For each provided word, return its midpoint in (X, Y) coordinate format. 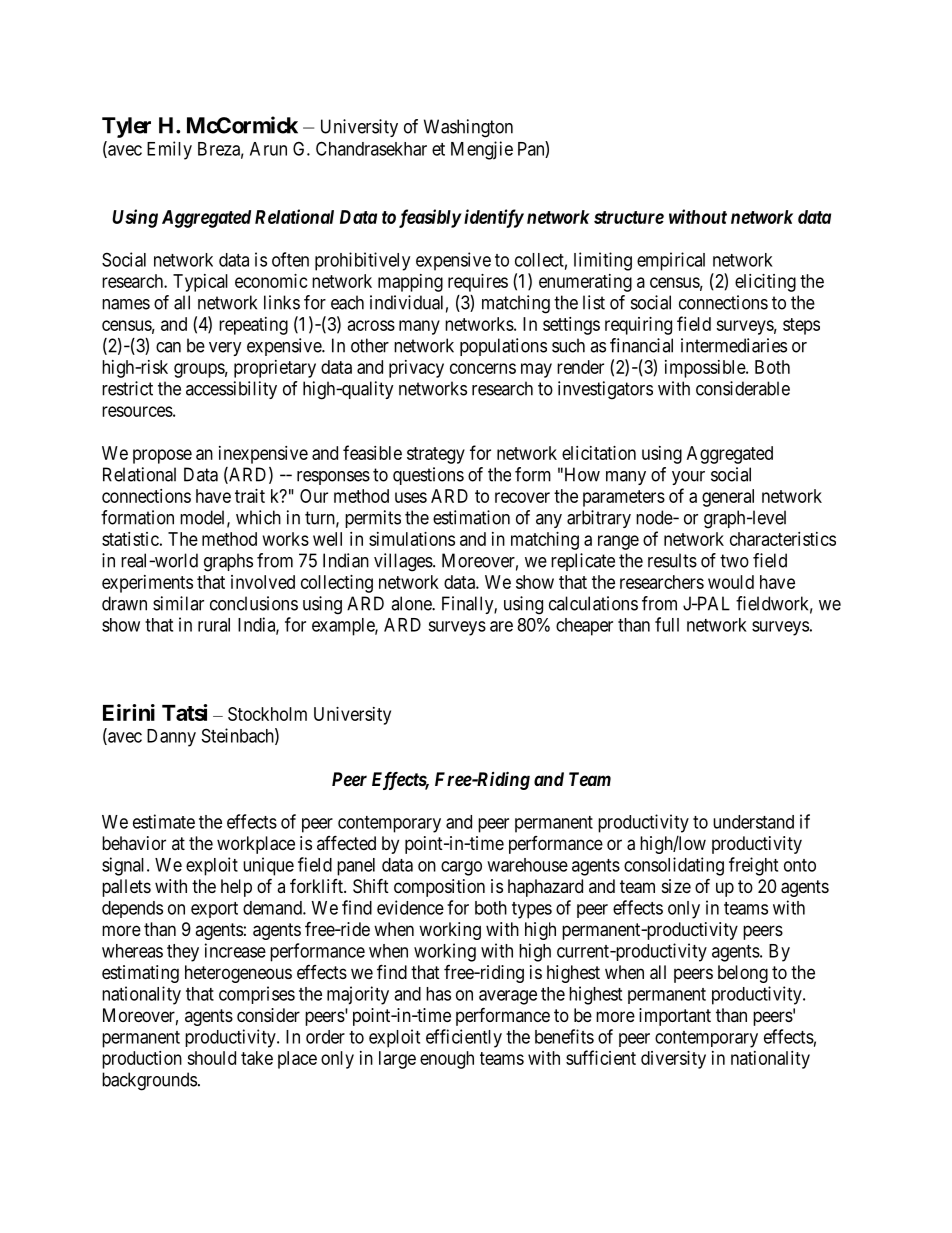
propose (162, 456)
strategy (436, 455)
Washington (468, 128)
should (211, 1058)
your (688, 478)
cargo (461, 868)
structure (629, 217)
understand (753, 822)
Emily (169, 150)
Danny (171, 738)
